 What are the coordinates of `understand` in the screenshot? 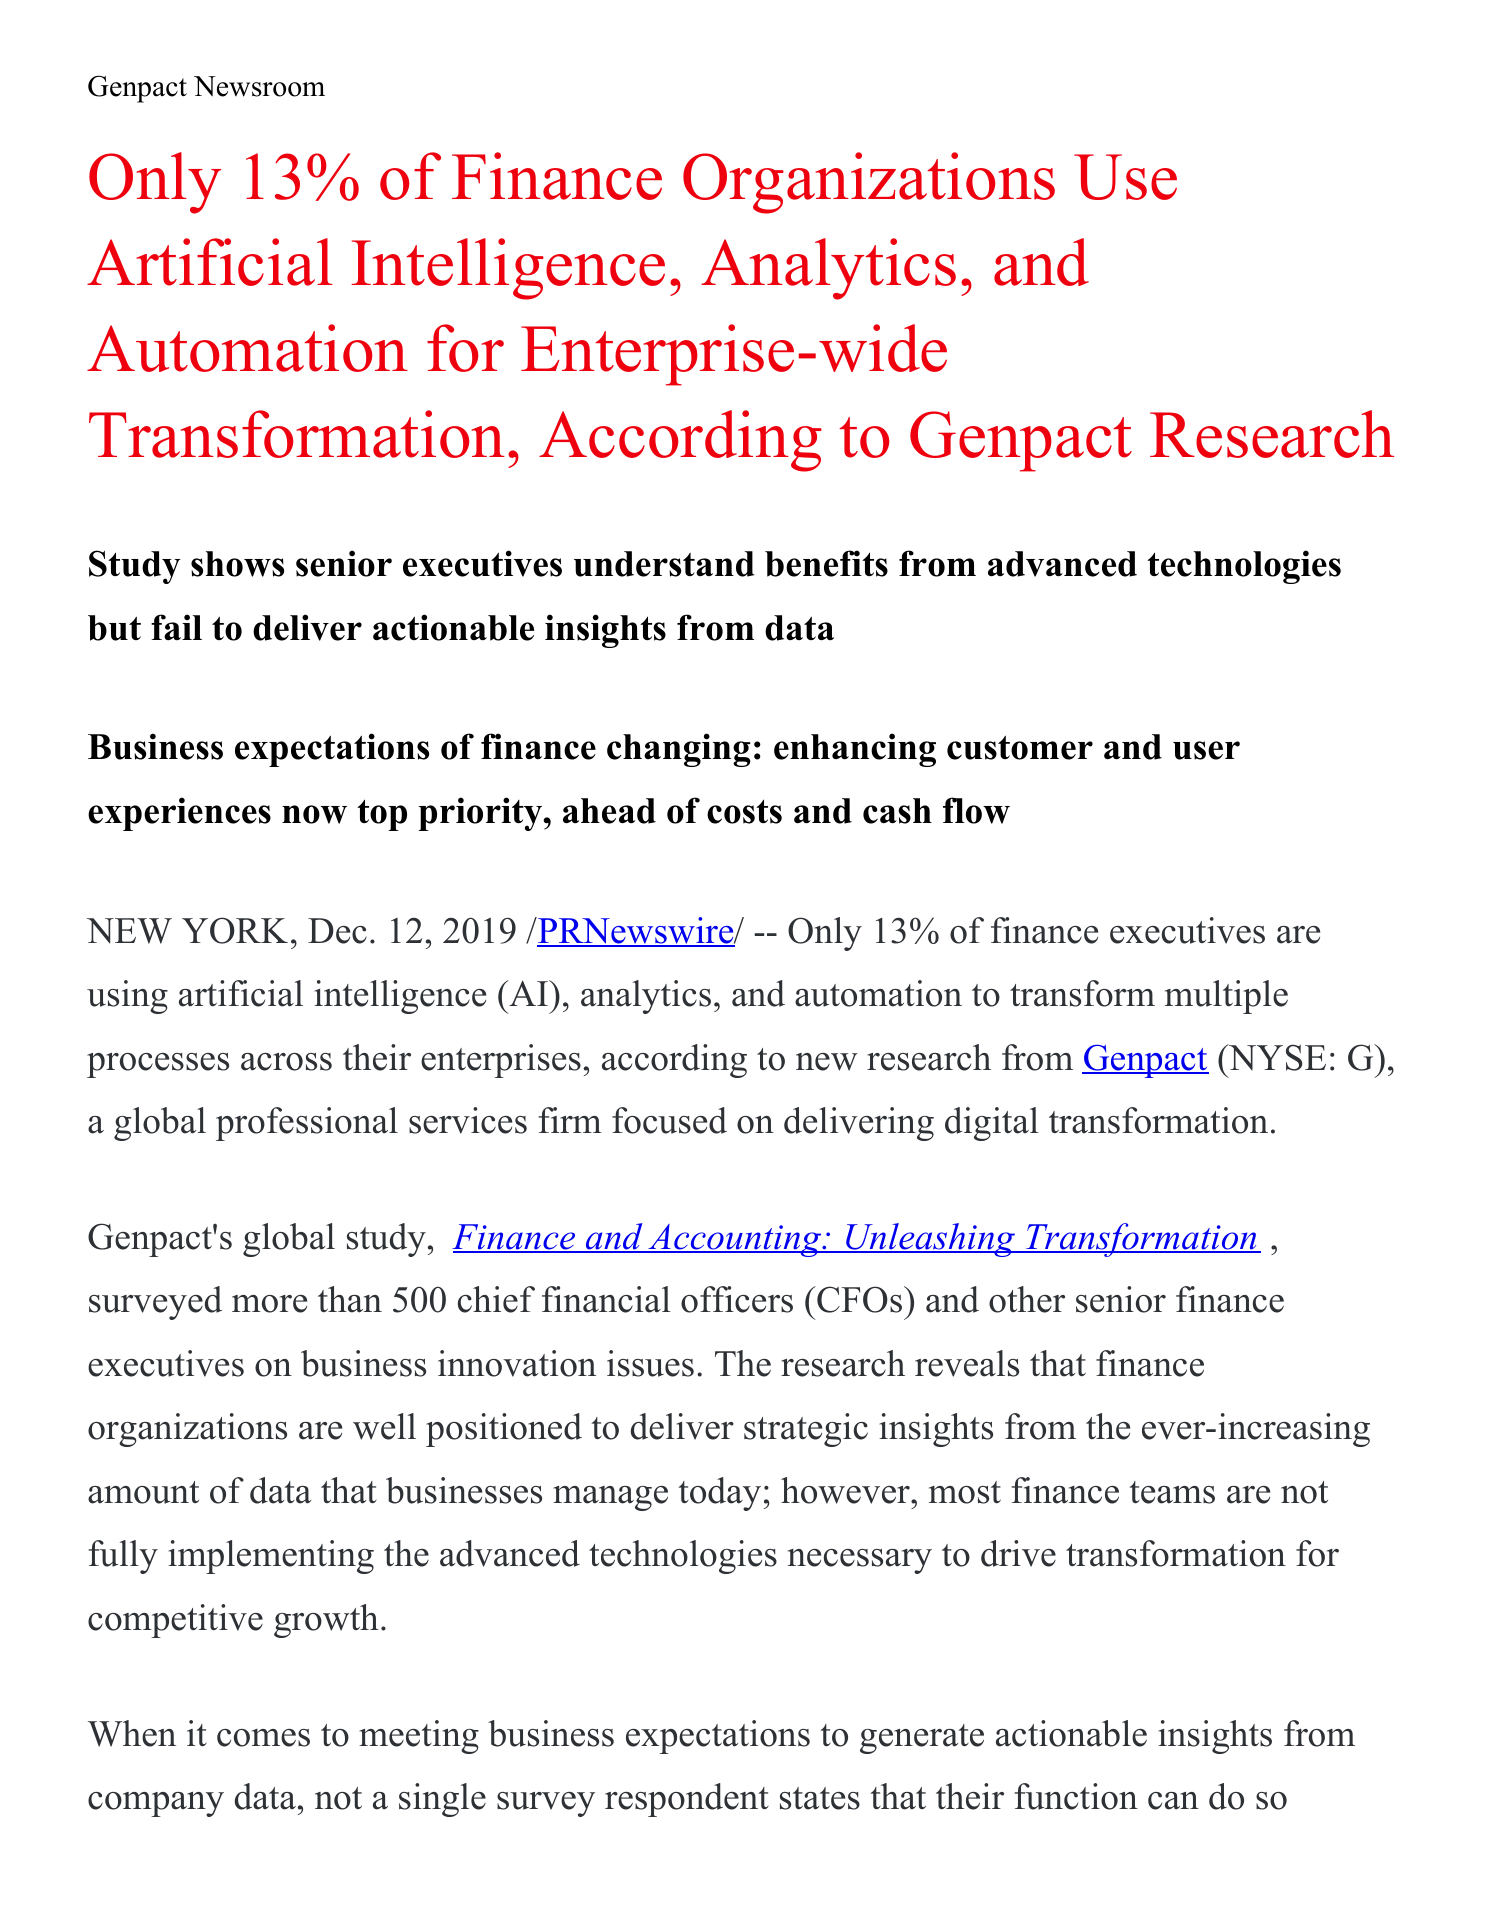 It's located at (664, 564).
